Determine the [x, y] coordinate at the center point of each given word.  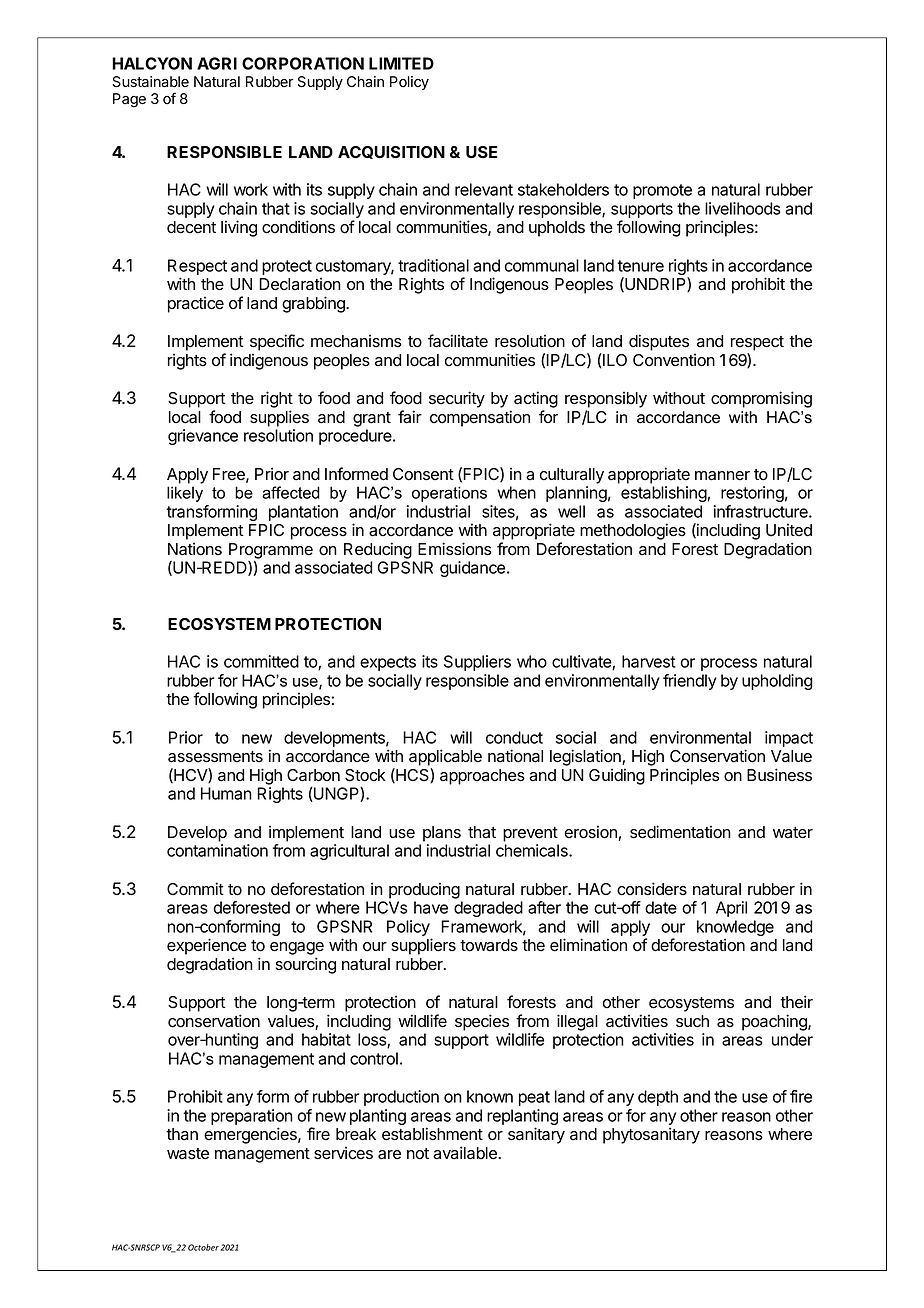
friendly [690, 682]
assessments [215, 757]
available [466, 1153]
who [532, 661]
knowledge [735, 929]
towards [489, 945]
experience [206, 946]
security [457, 399]
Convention [674, 360]
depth [658, 1098]
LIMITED [401, 63]
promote [662, 191]
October [203, 1247]
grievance [203, 437]
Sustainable [150, 82]
